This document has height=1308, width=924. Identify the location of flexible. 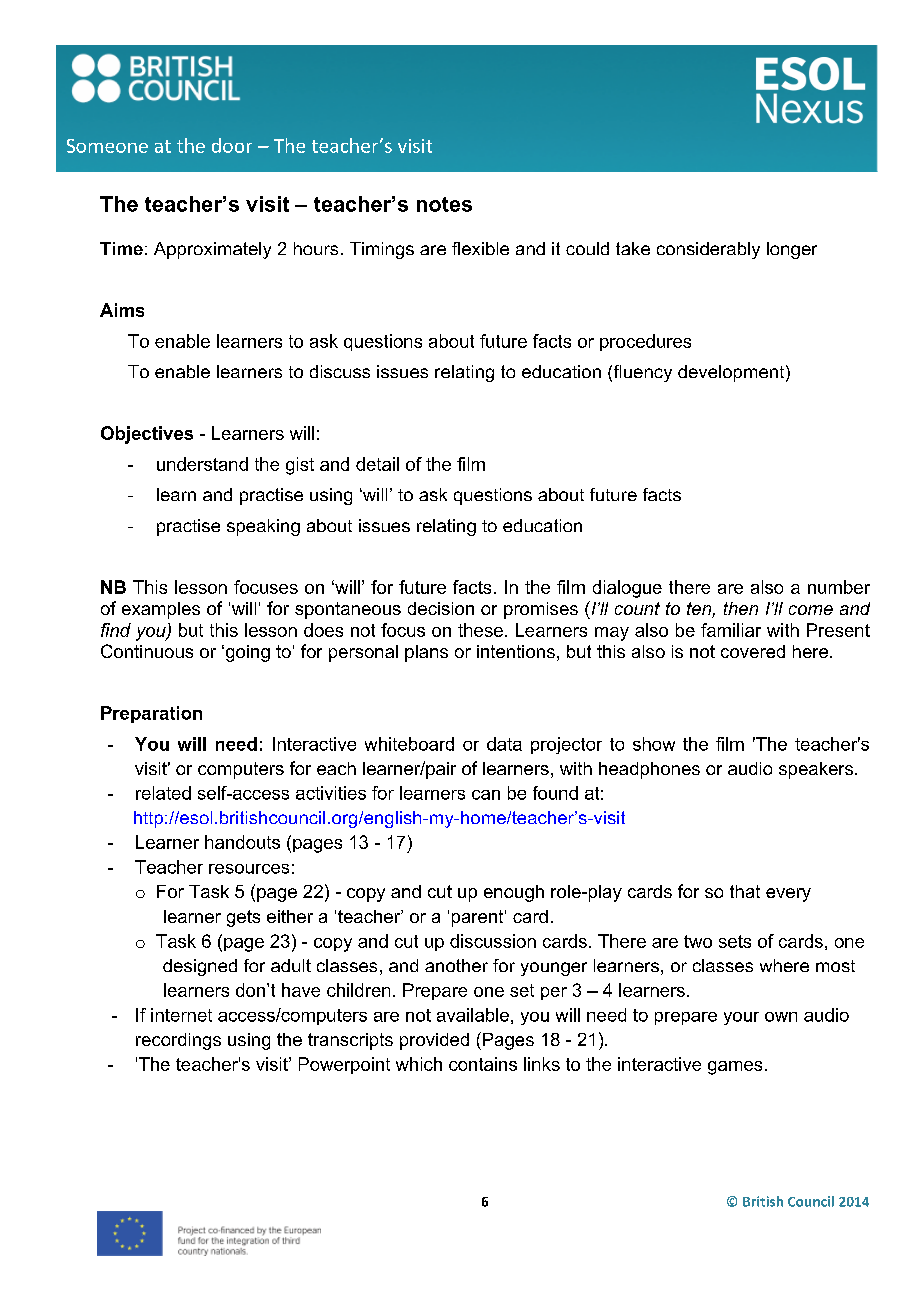
(480, 248).
